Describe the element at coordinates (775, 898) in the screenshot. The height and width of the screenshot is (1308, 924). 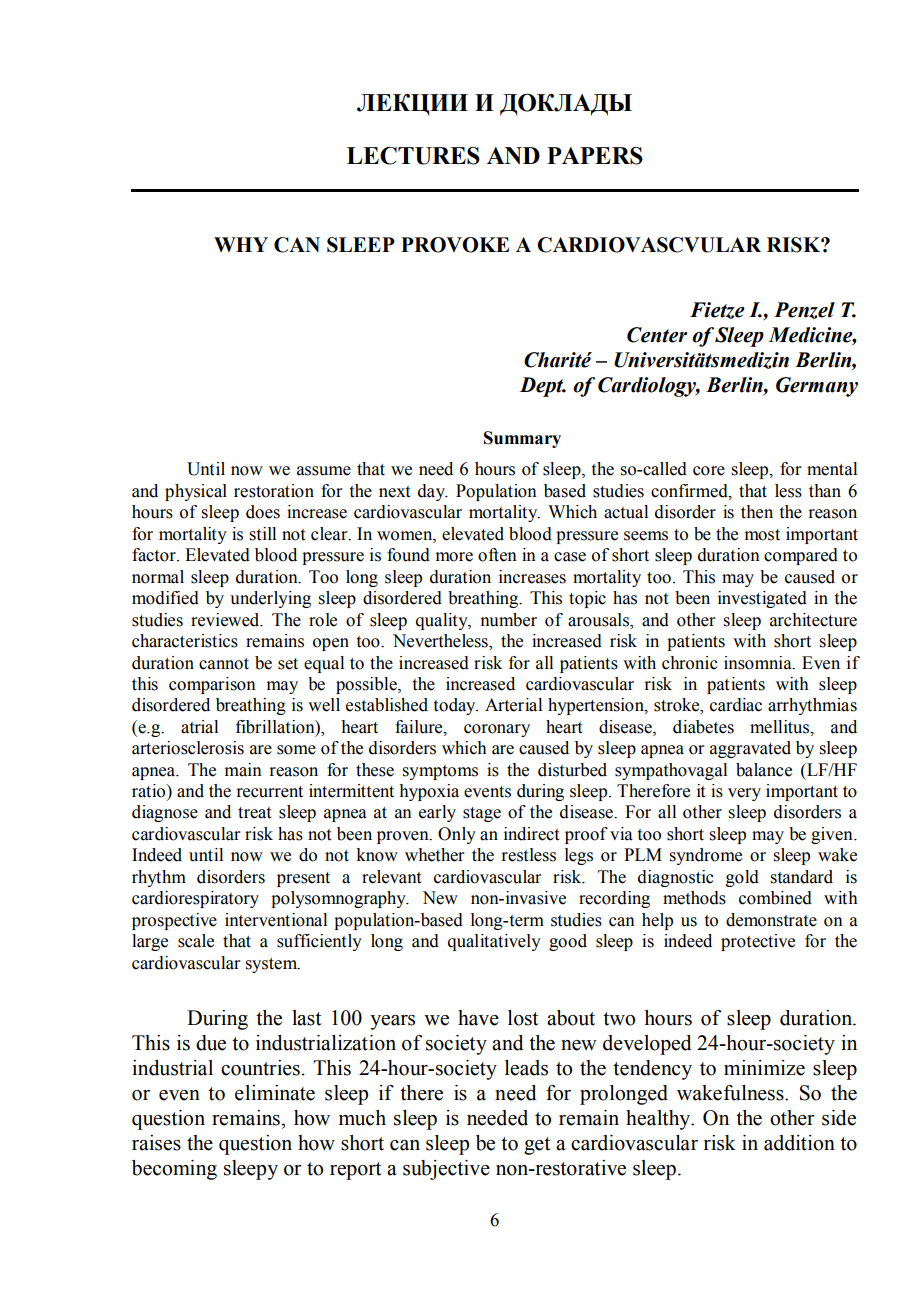
I see `combined` at that location.
